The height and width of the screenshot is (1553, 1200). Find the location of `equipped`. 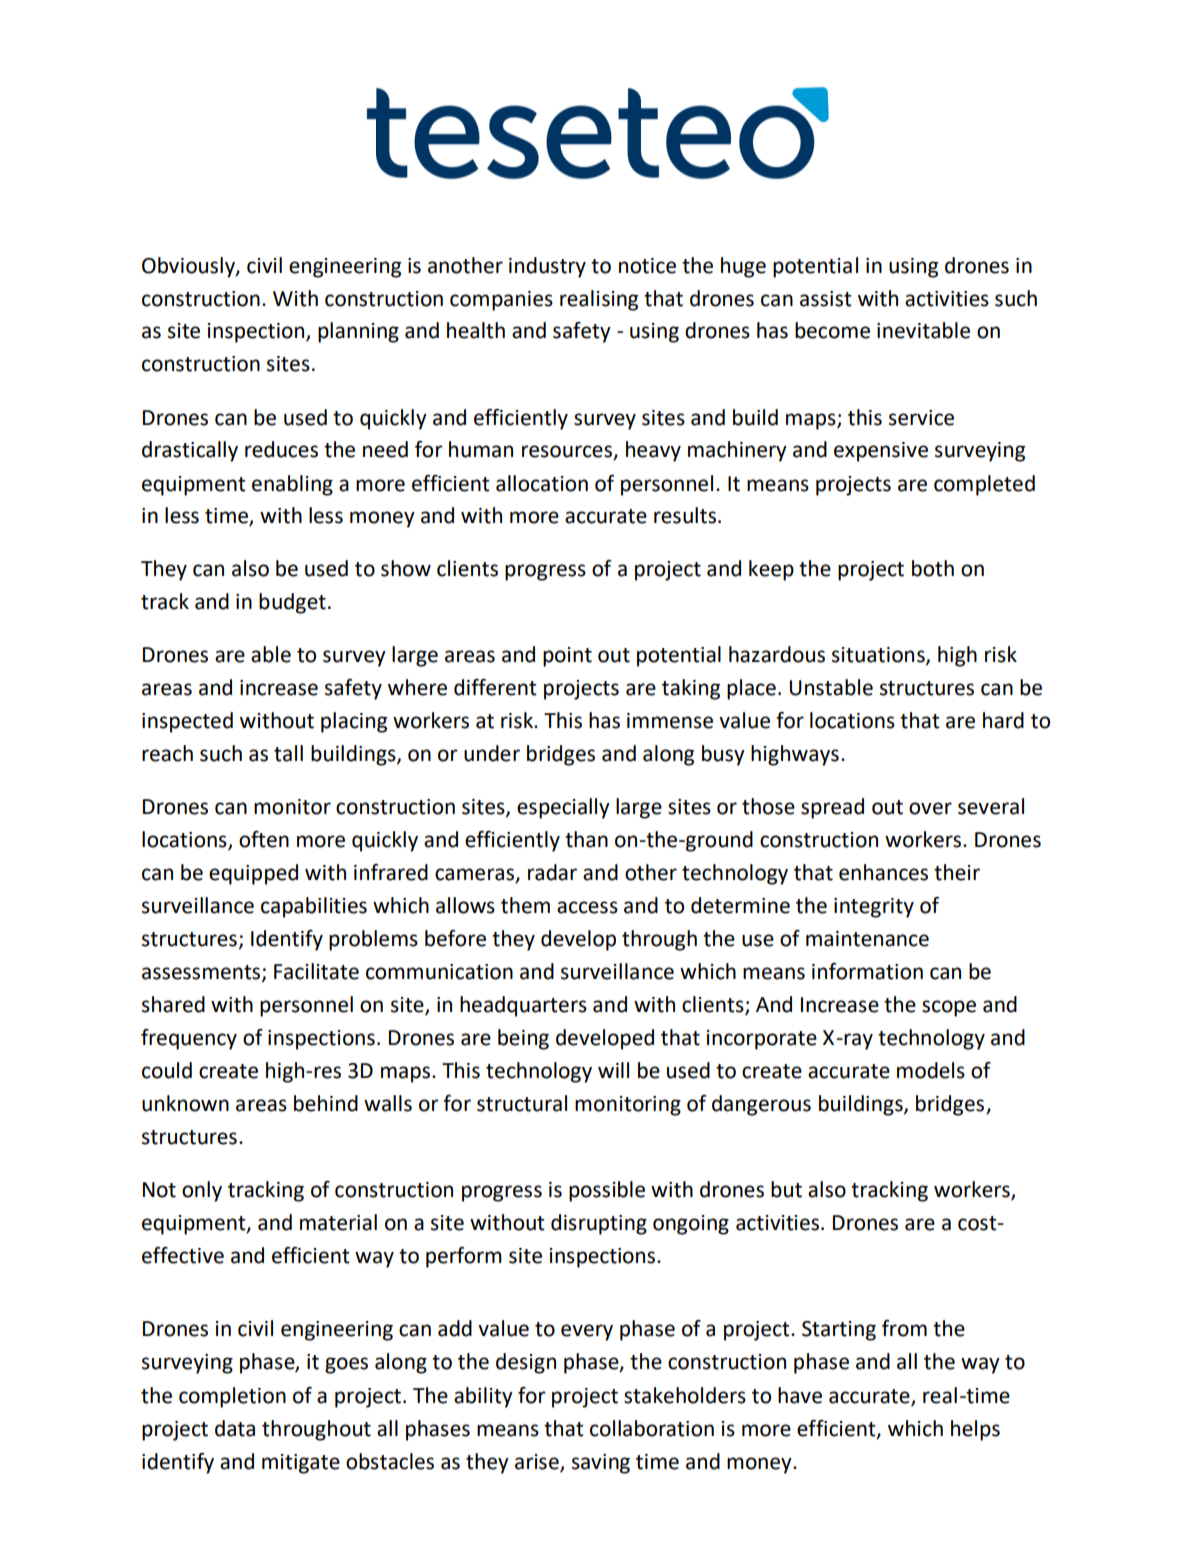

equipped is located at coordinates (253, 874).
